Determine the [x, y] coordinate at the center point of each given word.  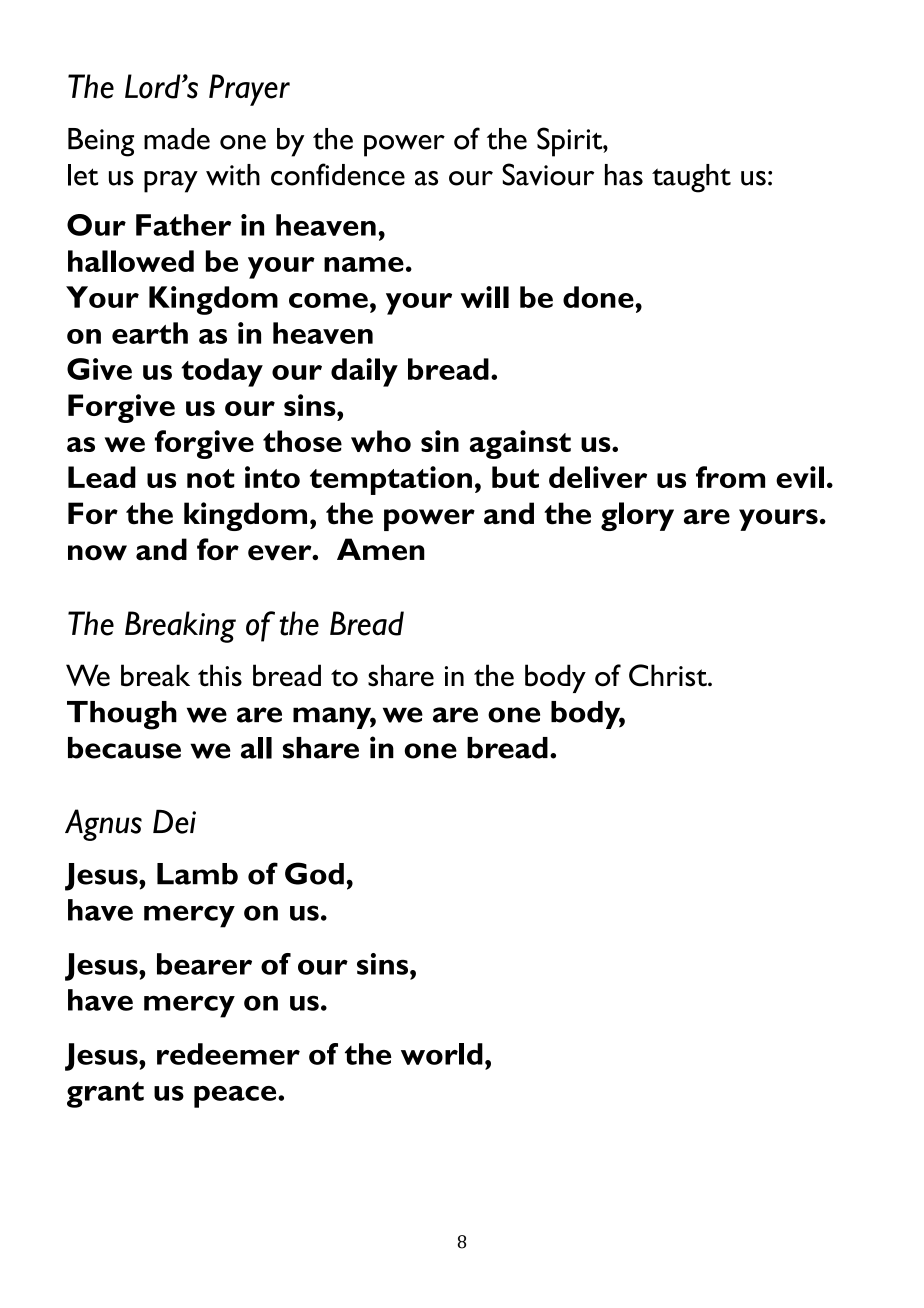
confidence [338, 174]
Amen [381, 549]
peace [236, 1097]
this [220, 675]
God [314, 873]
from [730, 477]
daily [364, 372]
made [177, 139]
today [222, 372]
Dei [174, 821]
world [442, 1054]
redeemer [228, 1054]
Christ [669, 675]
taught [691, 178]
